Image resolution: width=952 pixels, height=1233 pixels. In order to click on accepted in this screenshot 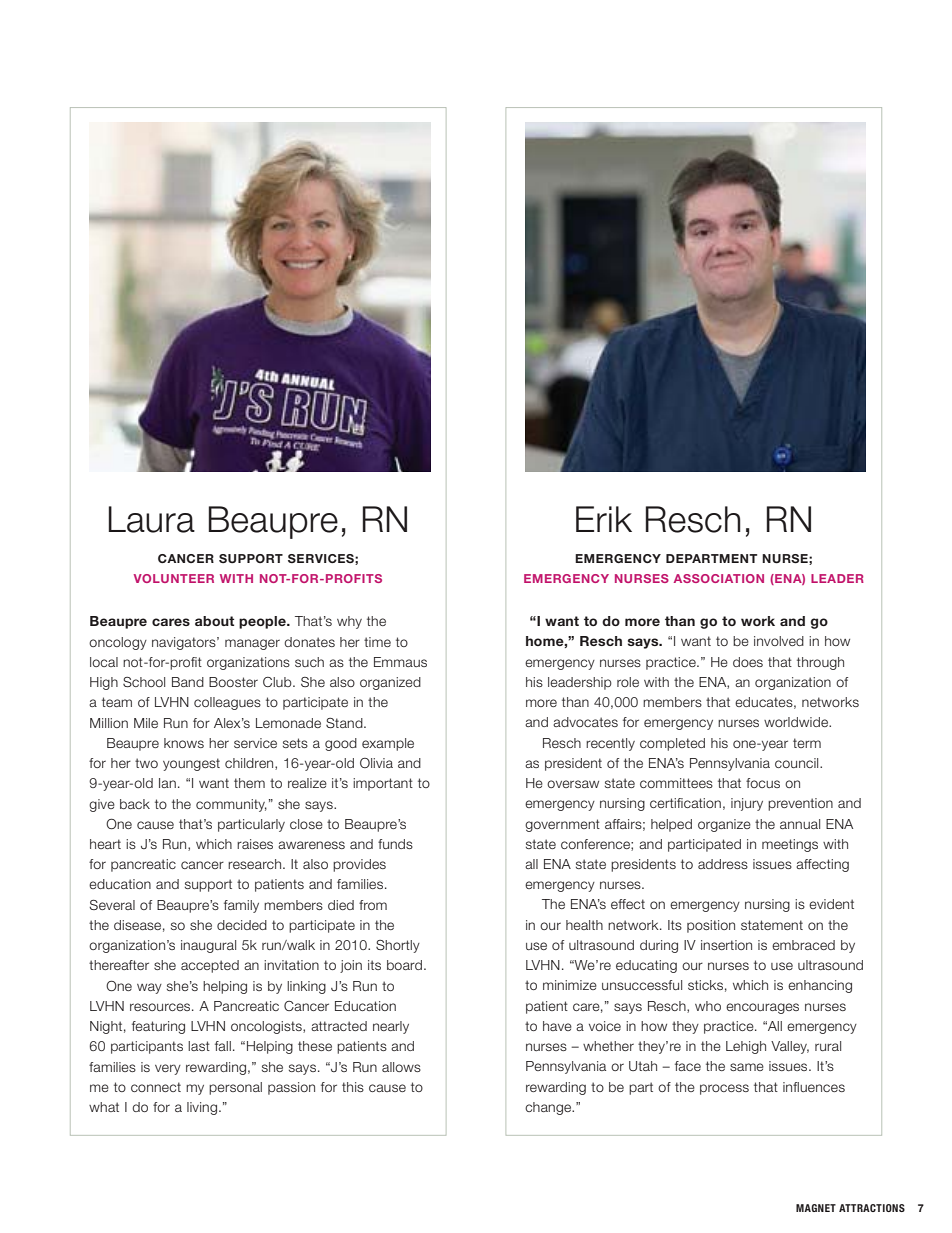, I will do `click(210, 966)`.
